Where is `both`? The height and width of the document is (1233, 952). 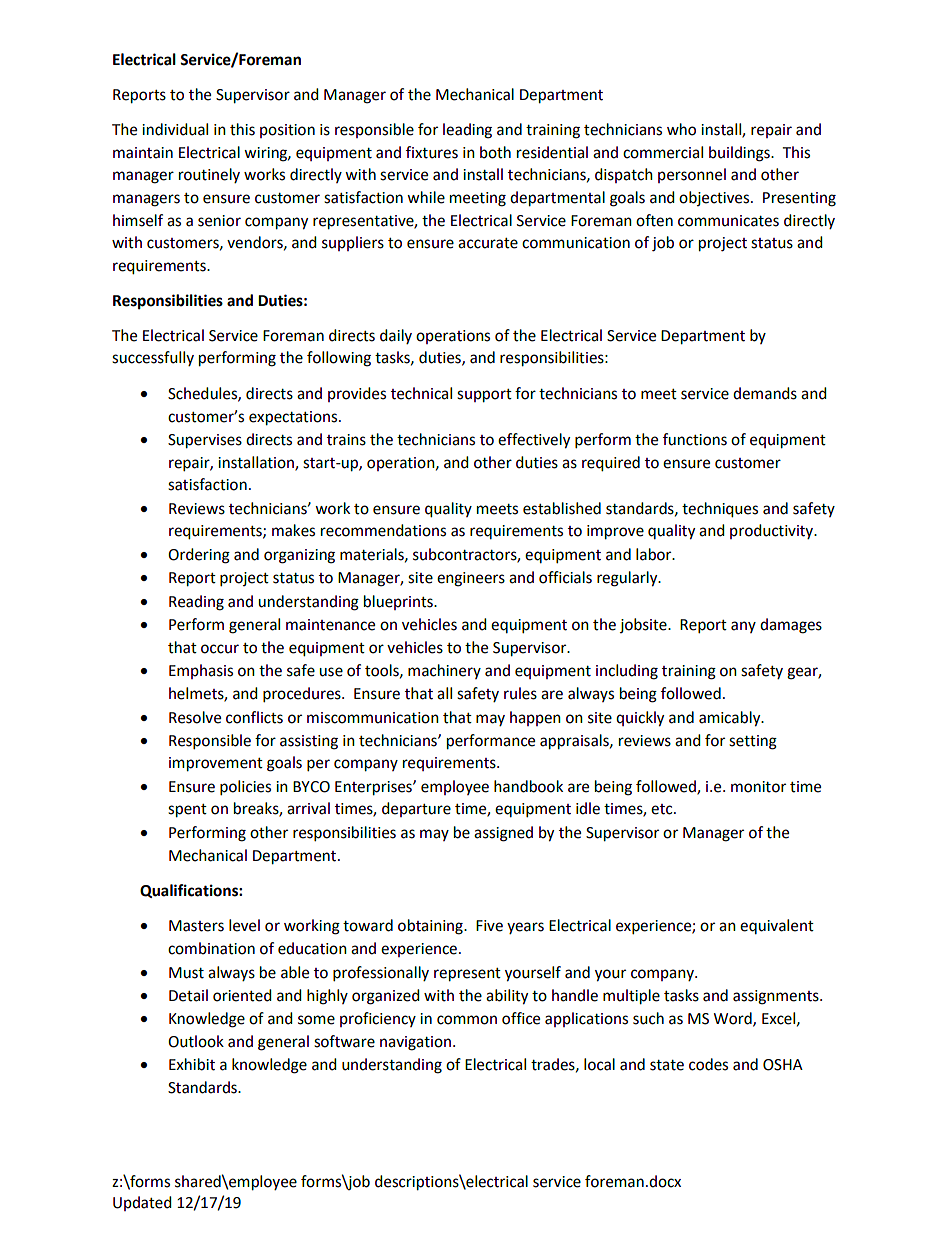
both is located at coordinates (495, 152).
